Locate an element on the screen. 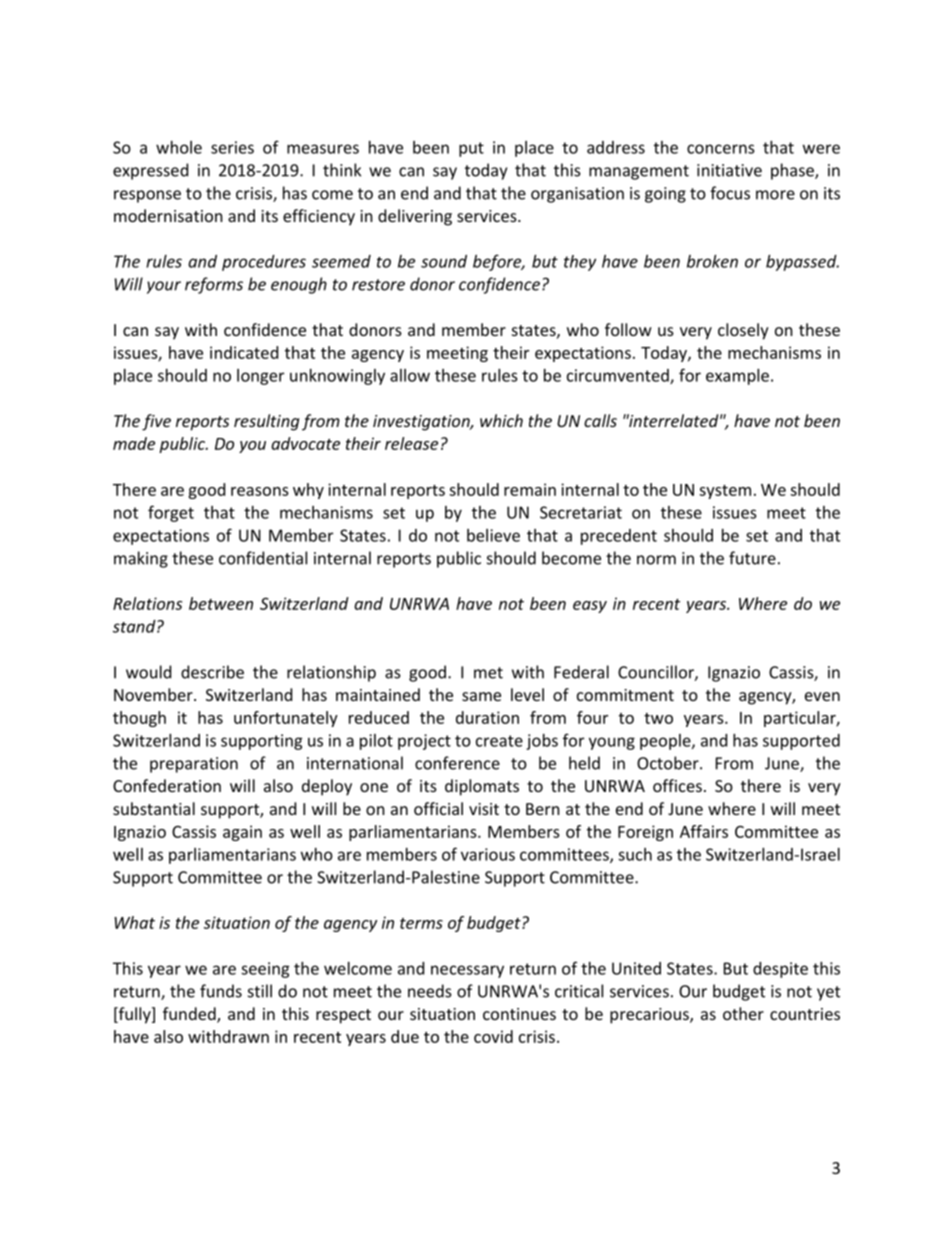 This screenshot has width=952, height=1233. series is located at coordinates (232, 147).
